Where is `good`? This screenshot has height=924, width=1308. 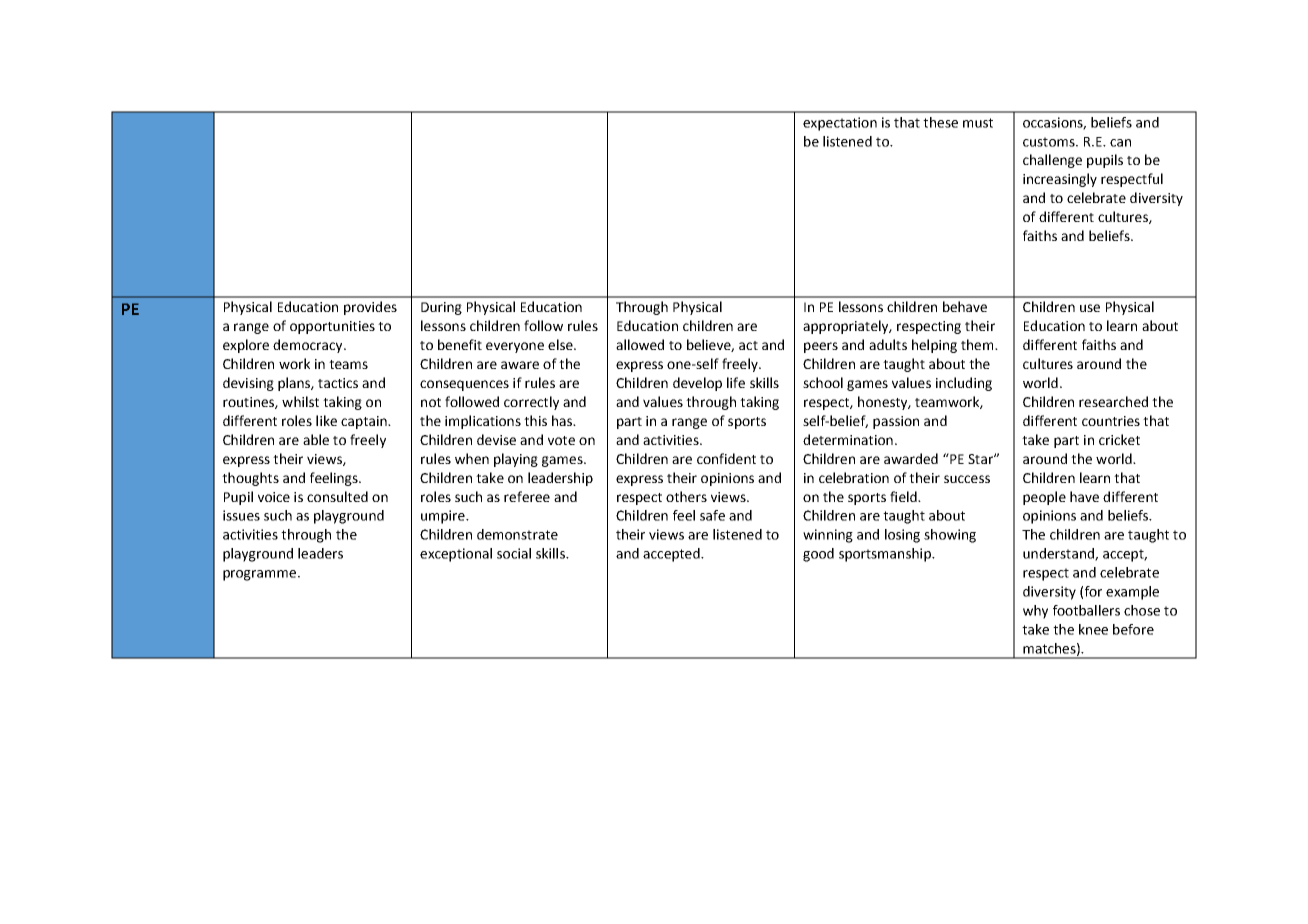 good is located at coordinates (818, 555).
